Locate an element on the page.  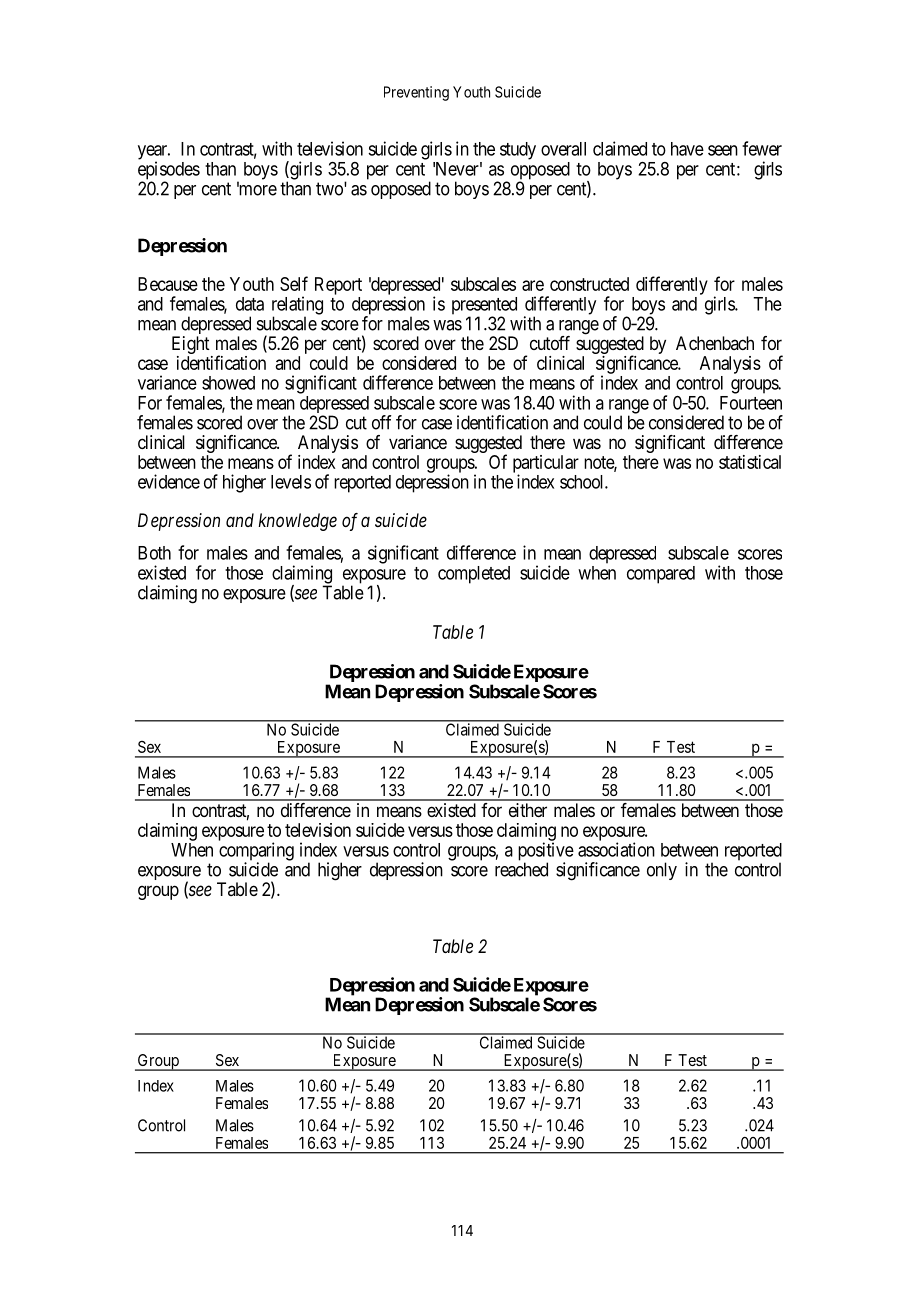
evidence is located at coordinates (169, 481).
